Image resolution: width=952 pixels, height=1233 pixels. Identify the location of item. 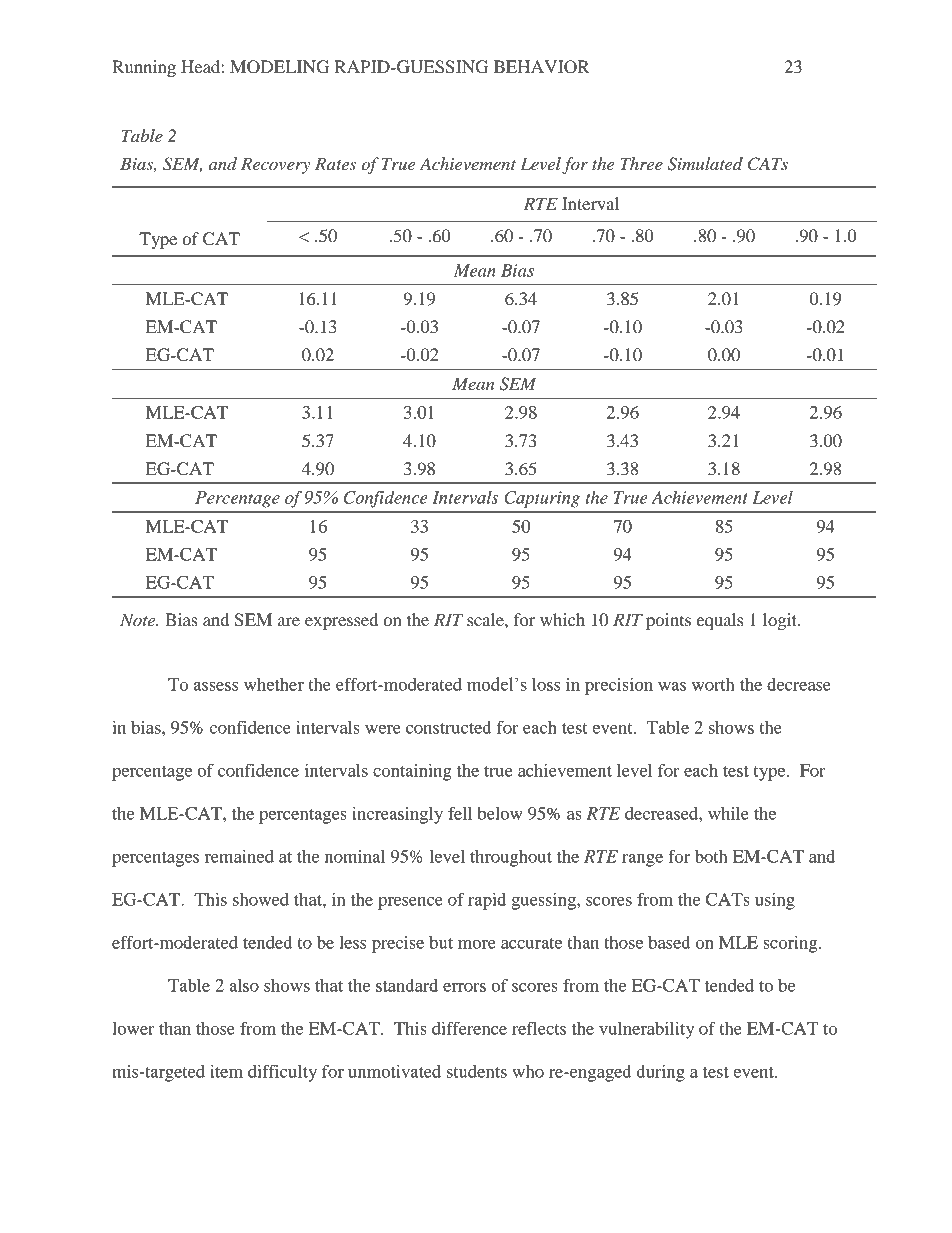
(226, 1071).
